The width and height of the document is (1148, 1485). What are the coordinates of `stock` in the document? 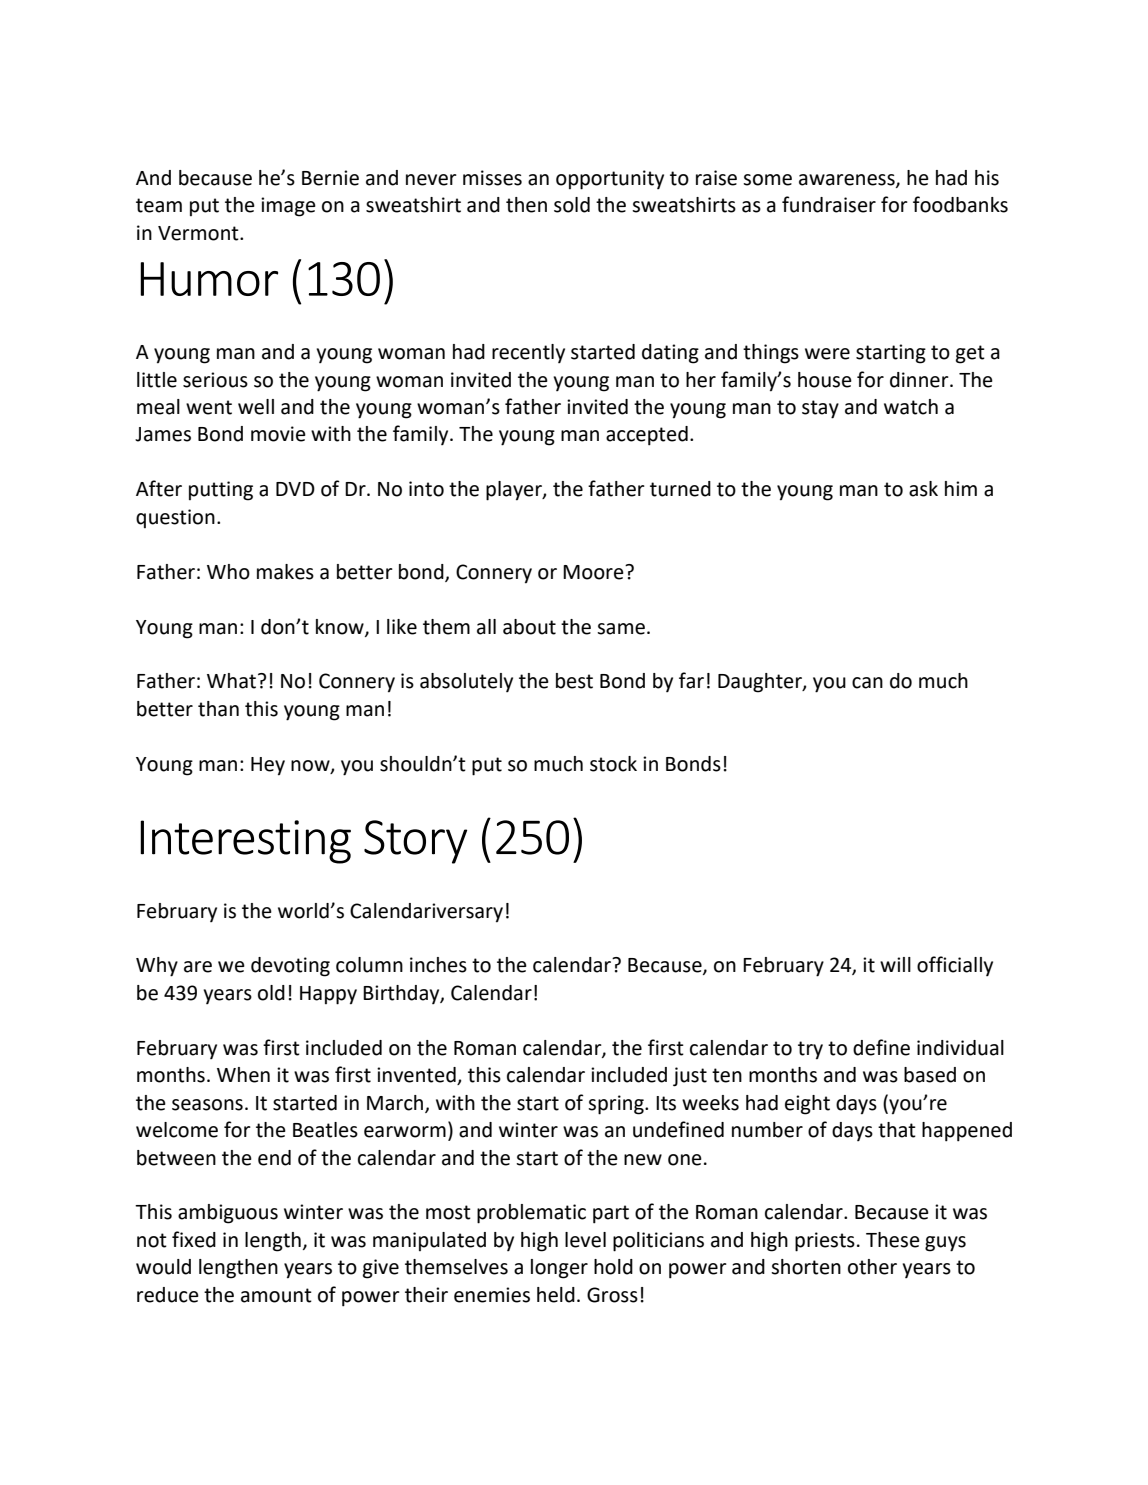 It's located at (613, 764).
